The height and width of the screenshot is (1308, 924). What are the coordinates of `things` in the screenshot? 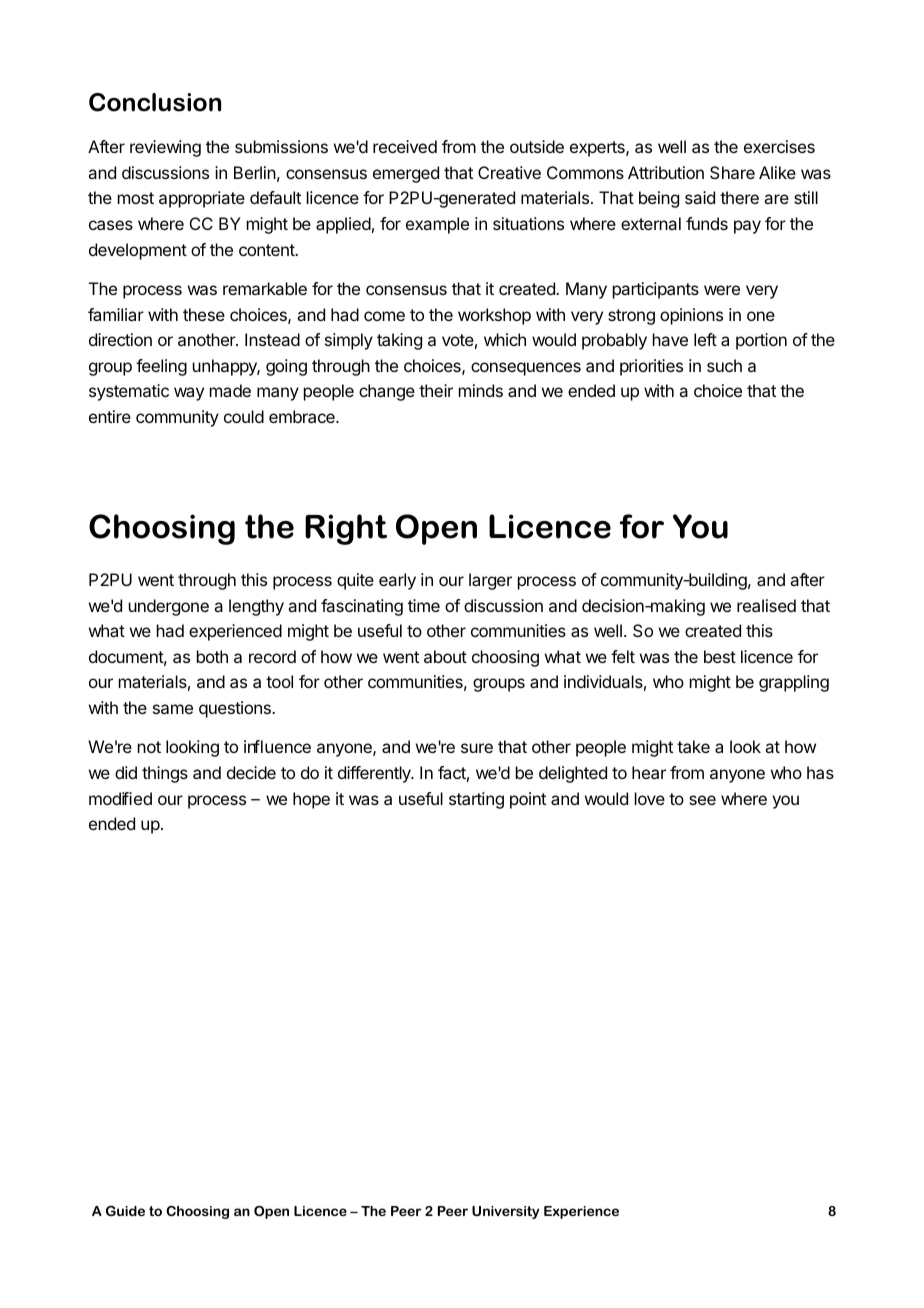 It's located at (165, 774).
